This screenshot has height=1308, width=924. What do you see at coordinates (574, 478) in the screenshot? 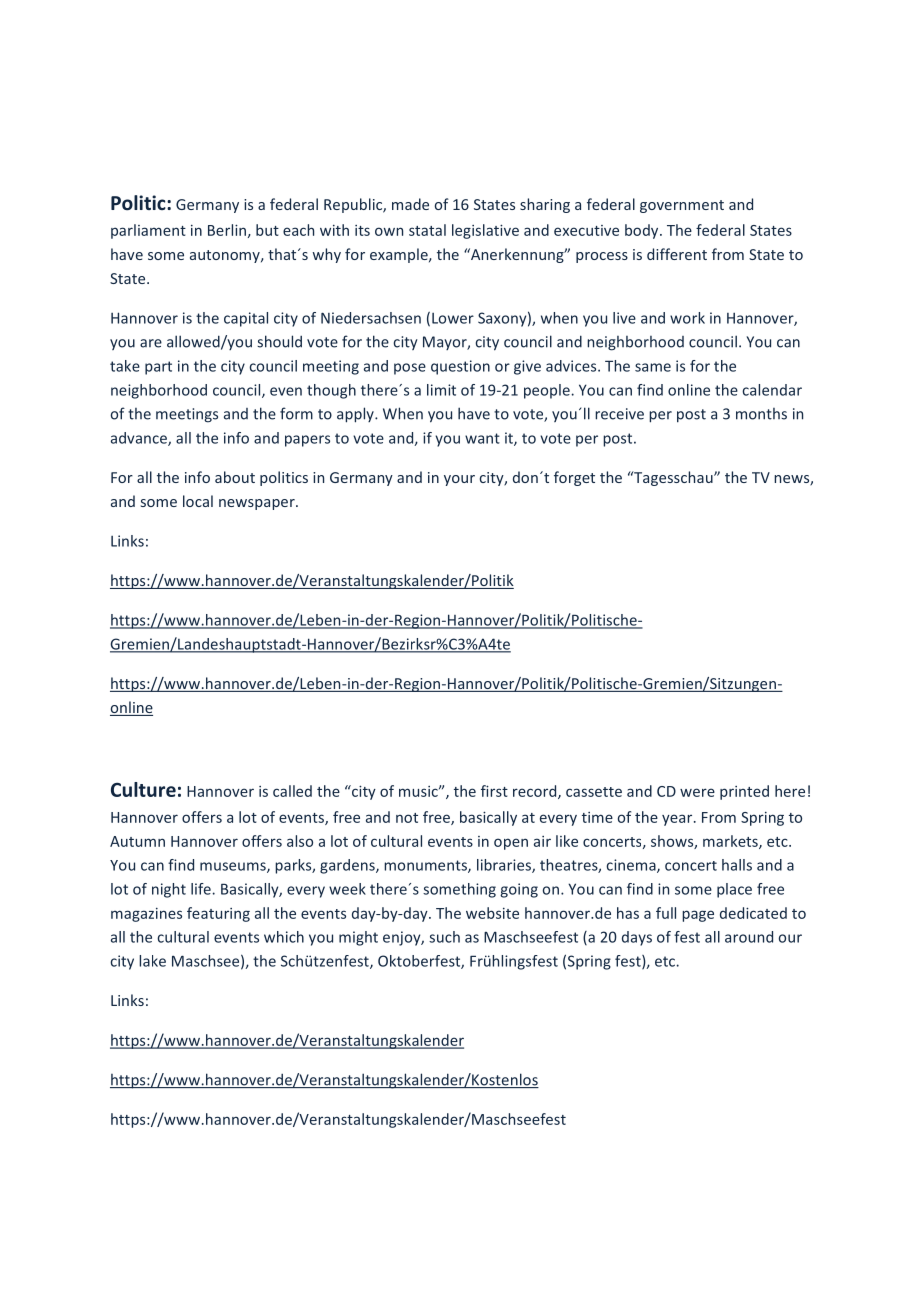
I see `forget` at bounding box center [574, 478].
